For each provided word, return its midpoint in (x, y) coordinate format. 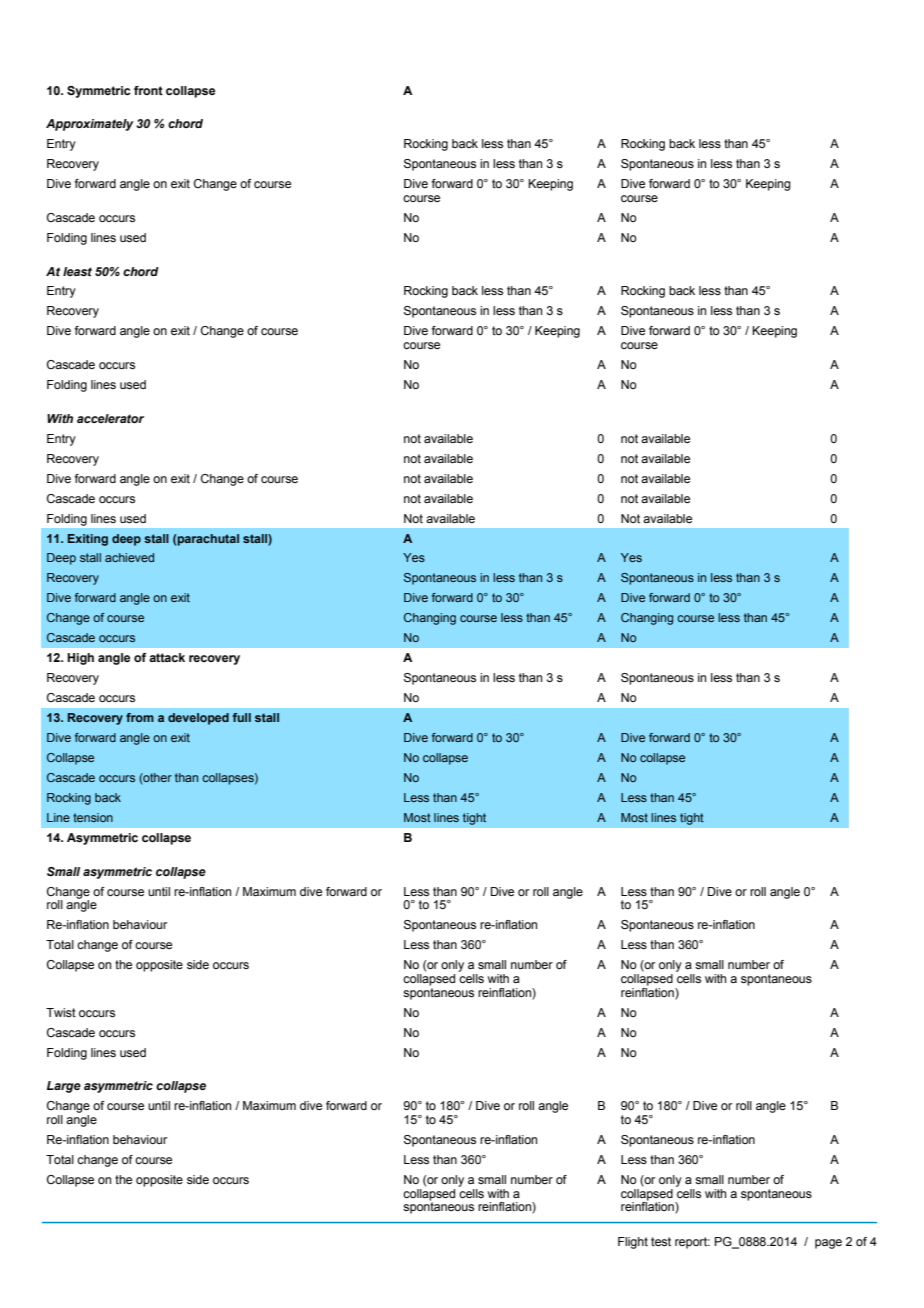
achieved (129, 557)
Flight (633, 1243)
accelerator (110, 418)
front (148, 90)
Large (64, 1087)
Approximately (89, 125)
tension (93, 817)
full (242, 717)
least (77, 271)
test (661, 1241)
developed (198, 719)
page (828, 1244)
